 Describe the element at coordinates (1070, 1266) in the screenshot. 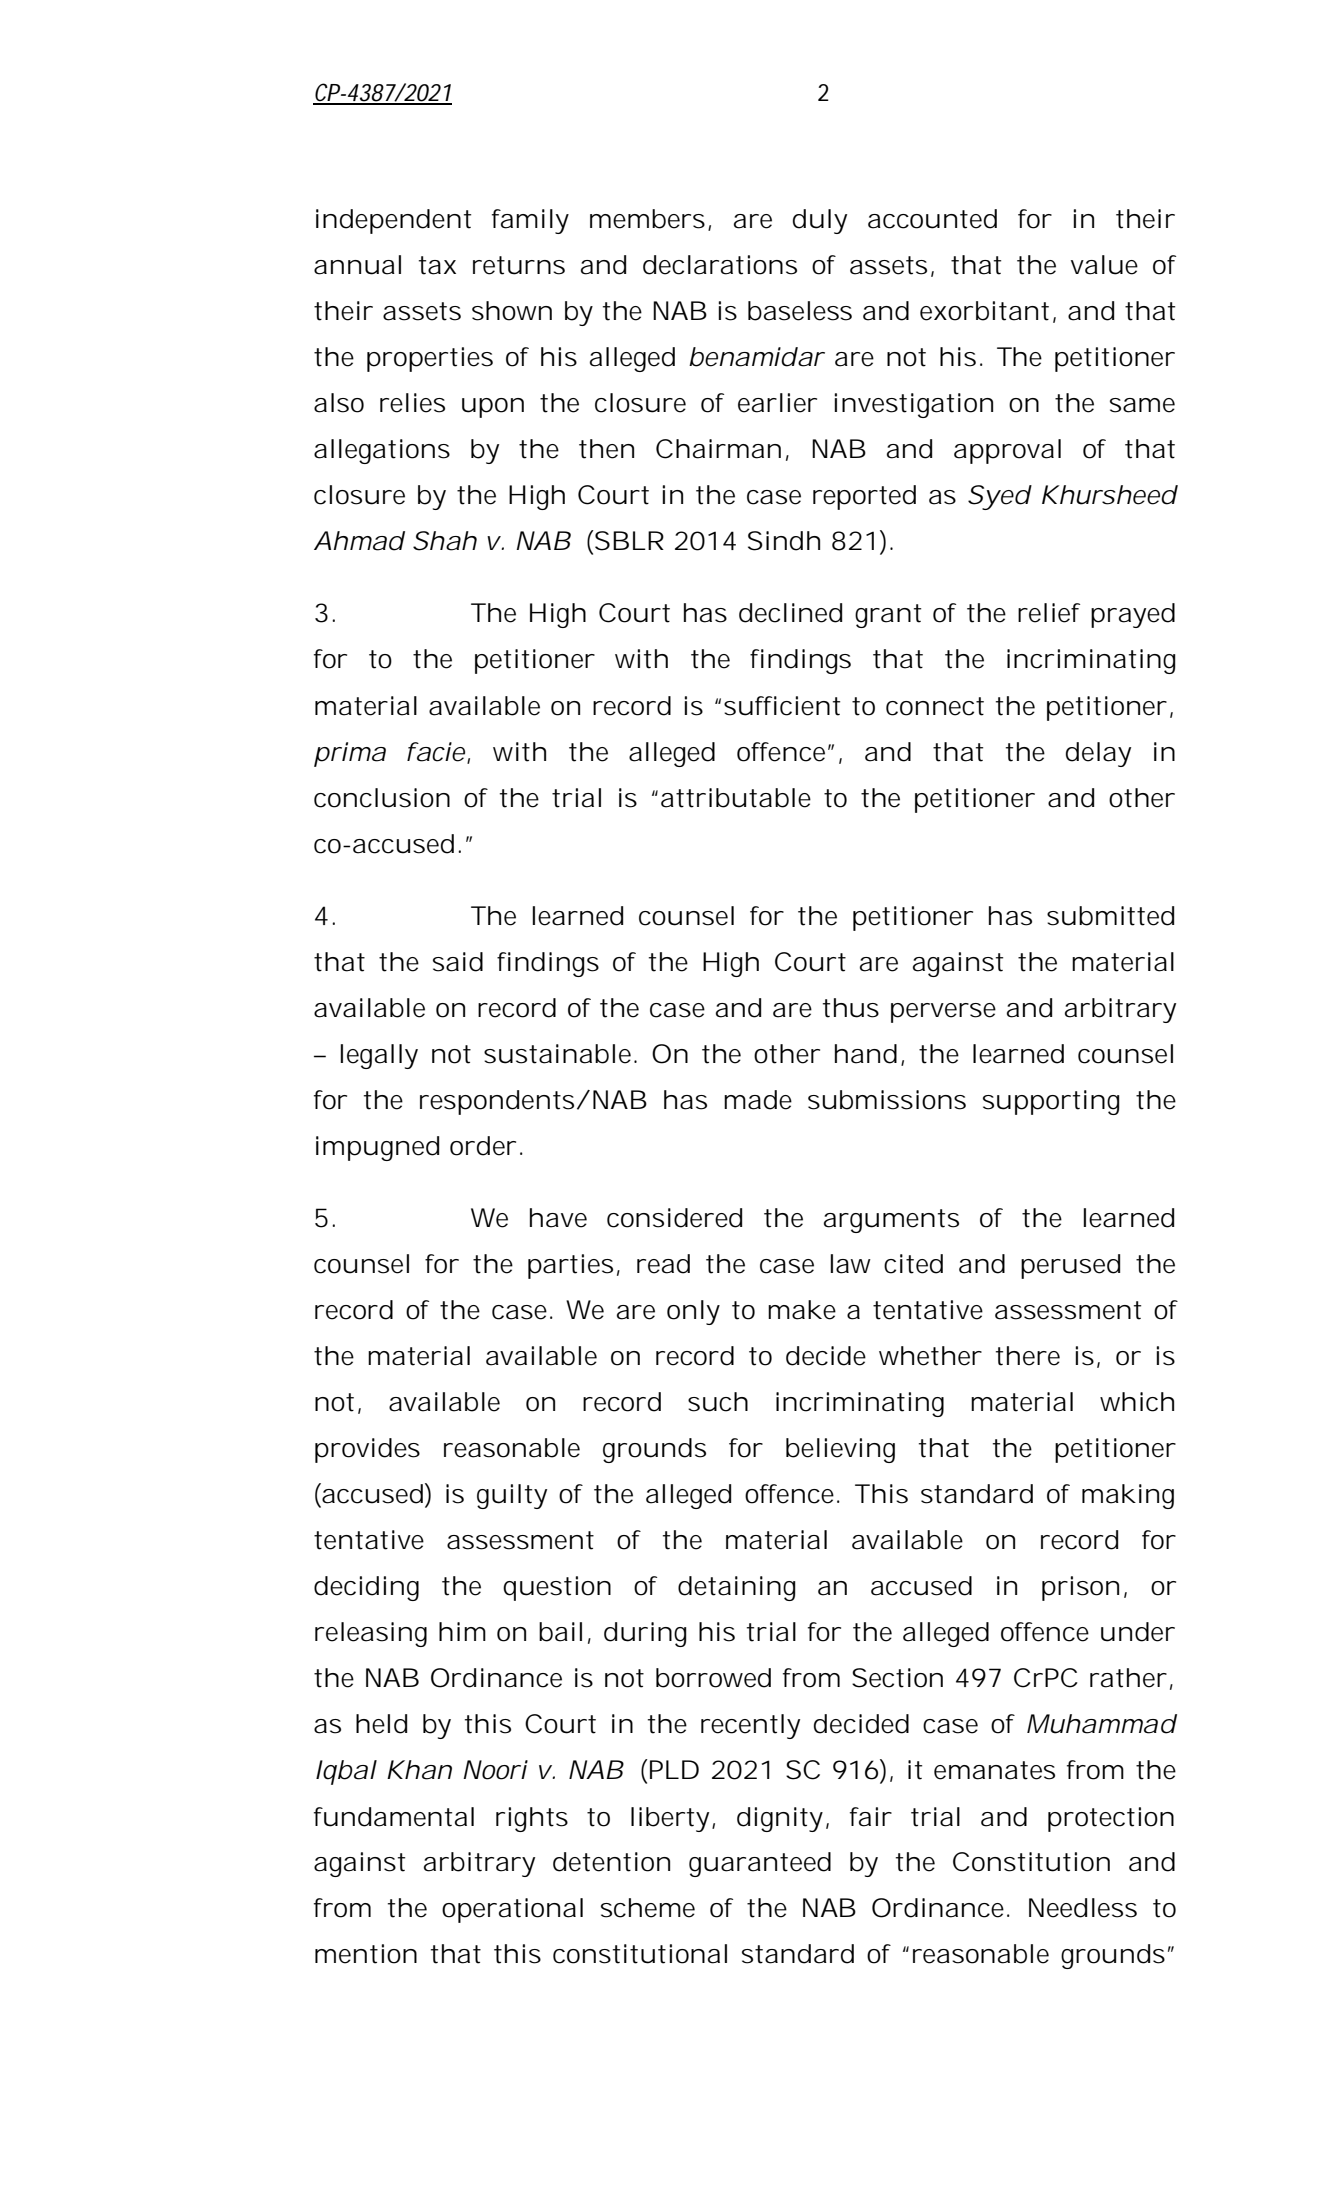

I see `perused` at that location.
